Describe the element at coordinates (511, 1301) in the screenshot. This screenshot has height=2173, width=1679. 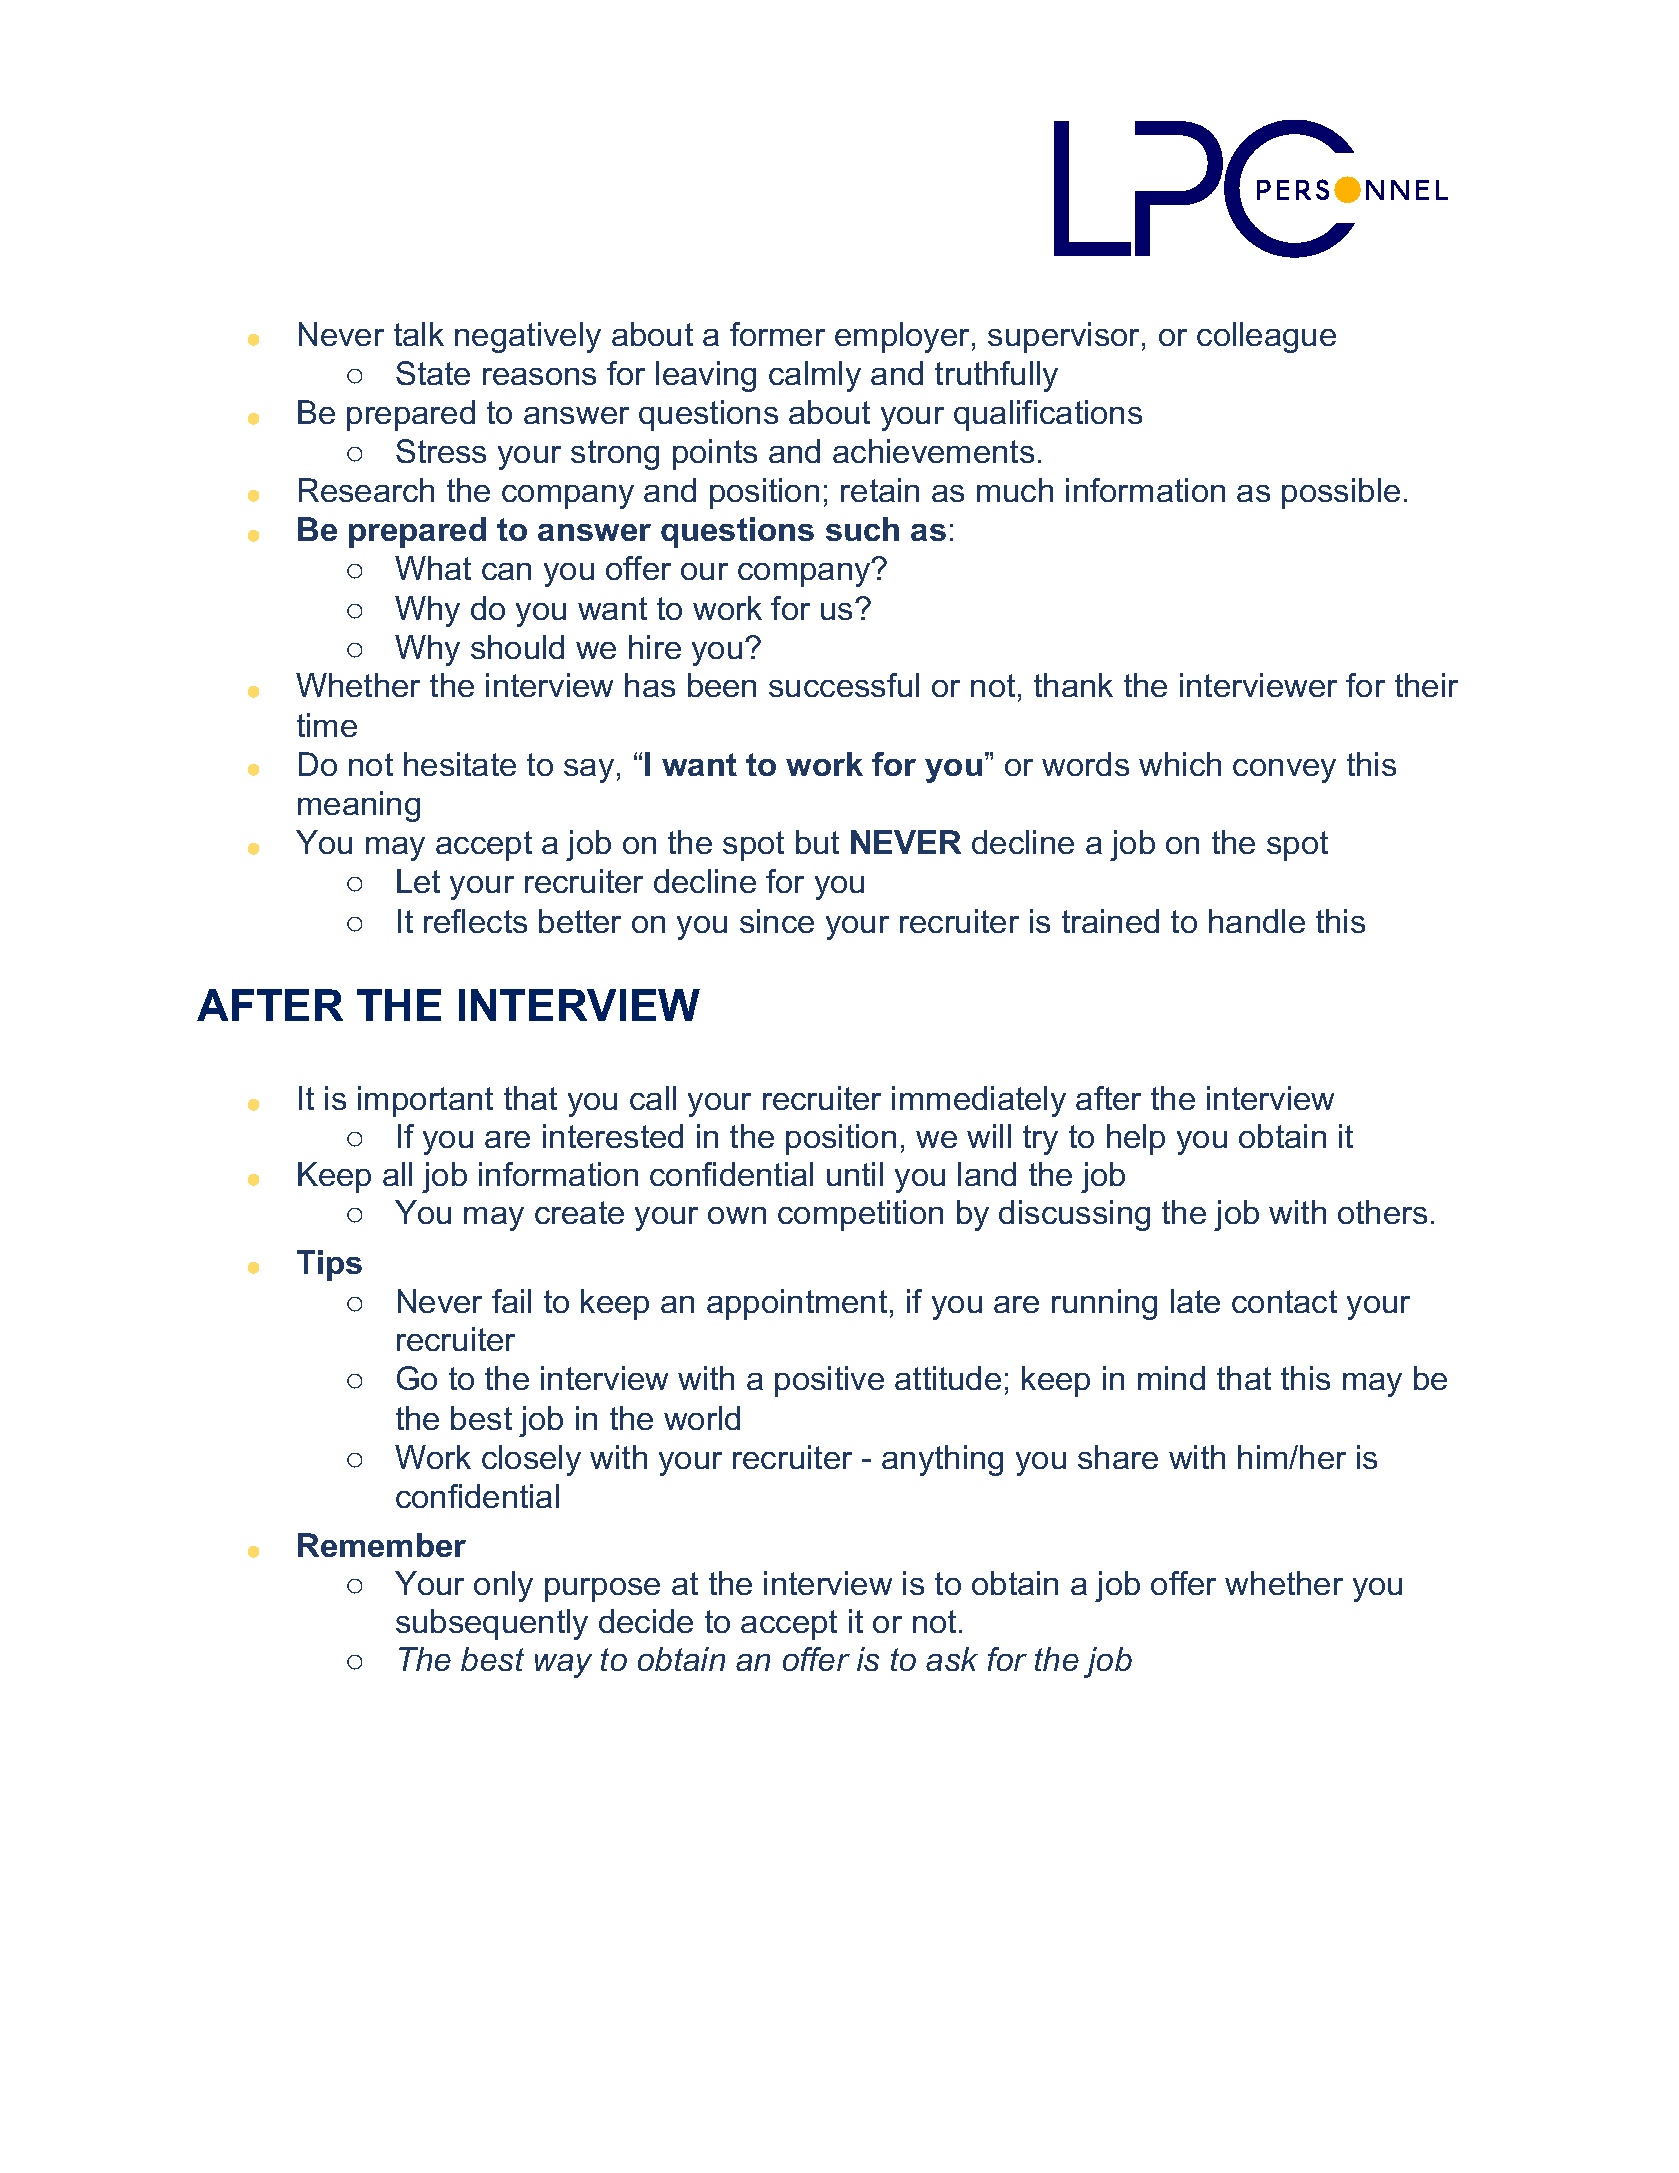
I see `fail` at that location.
